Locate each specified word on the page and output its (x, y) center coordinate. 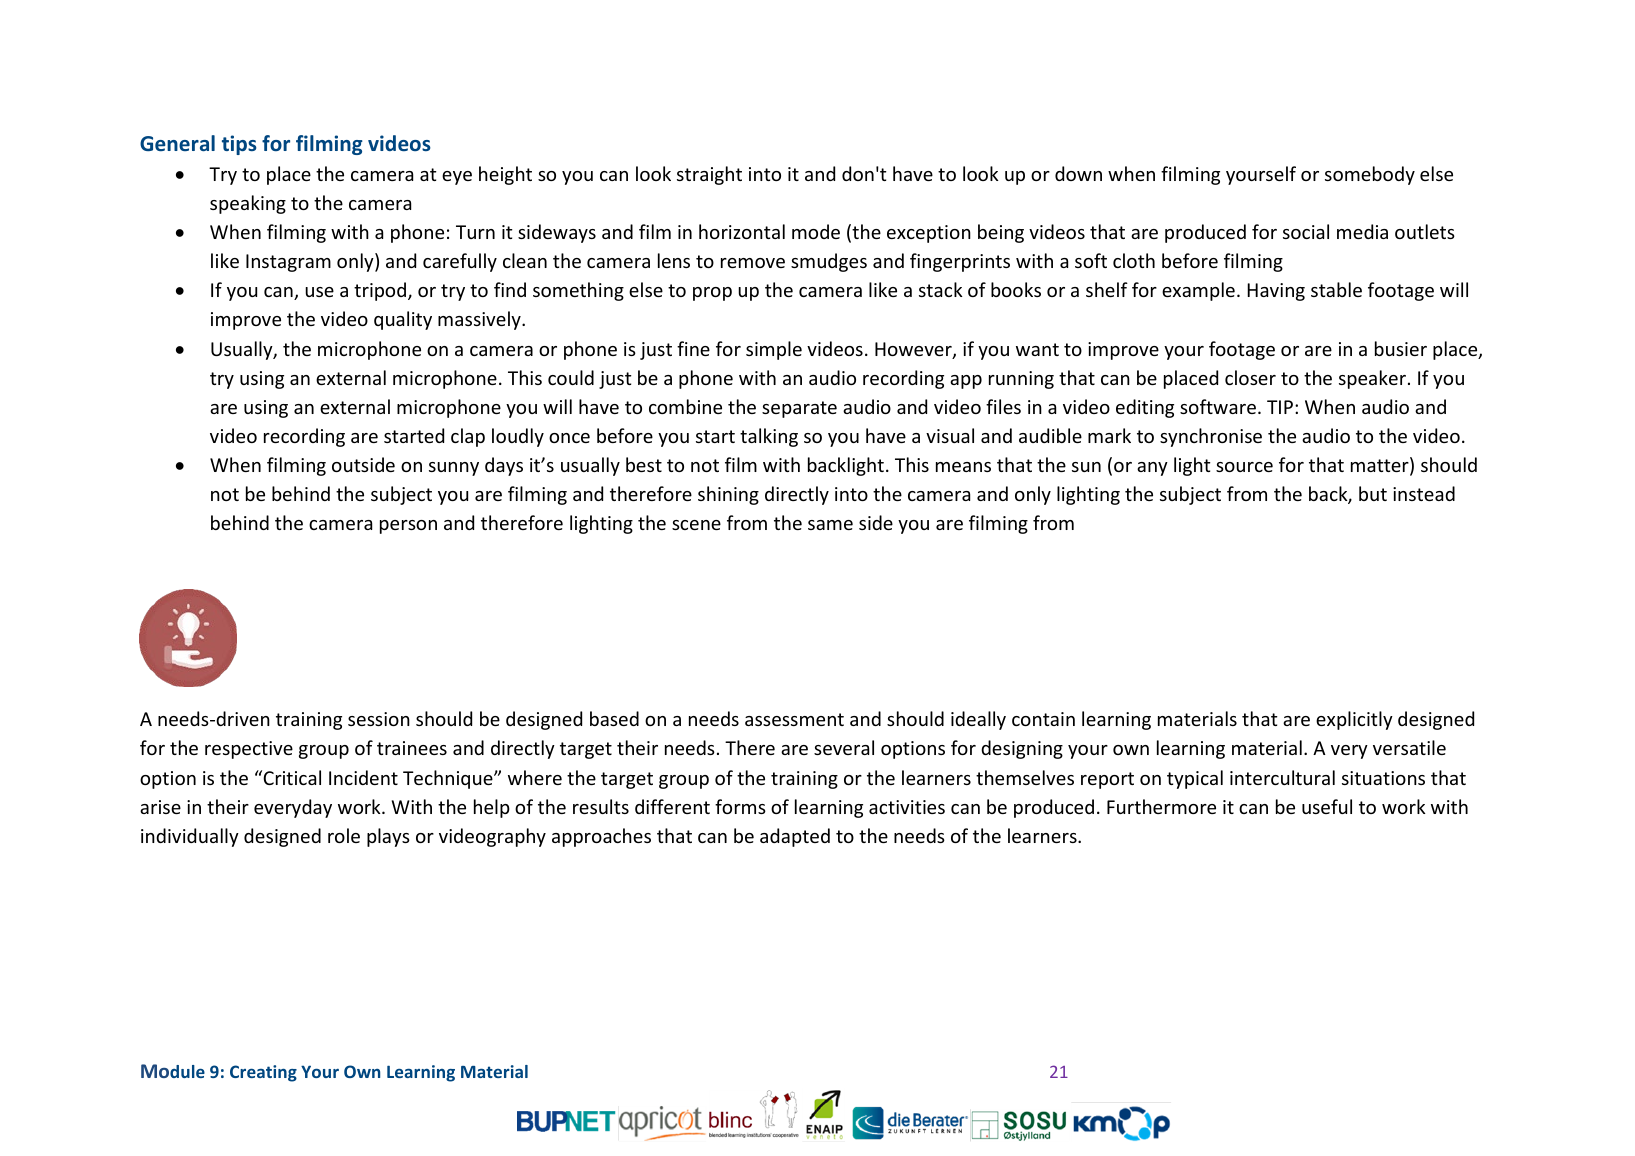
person (408, 527)
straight (709, 175)
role (344, 835)
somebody (1370, 175)
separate (799, 409)
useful (1327, 806)
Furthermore (1161, 806)
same (830, 525)
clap (468, 437)
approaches (601, 837)
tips (239, 145)
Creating (263, 1073)
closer (1250, 377)
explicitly (1354, 720)
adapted (795, 837)
